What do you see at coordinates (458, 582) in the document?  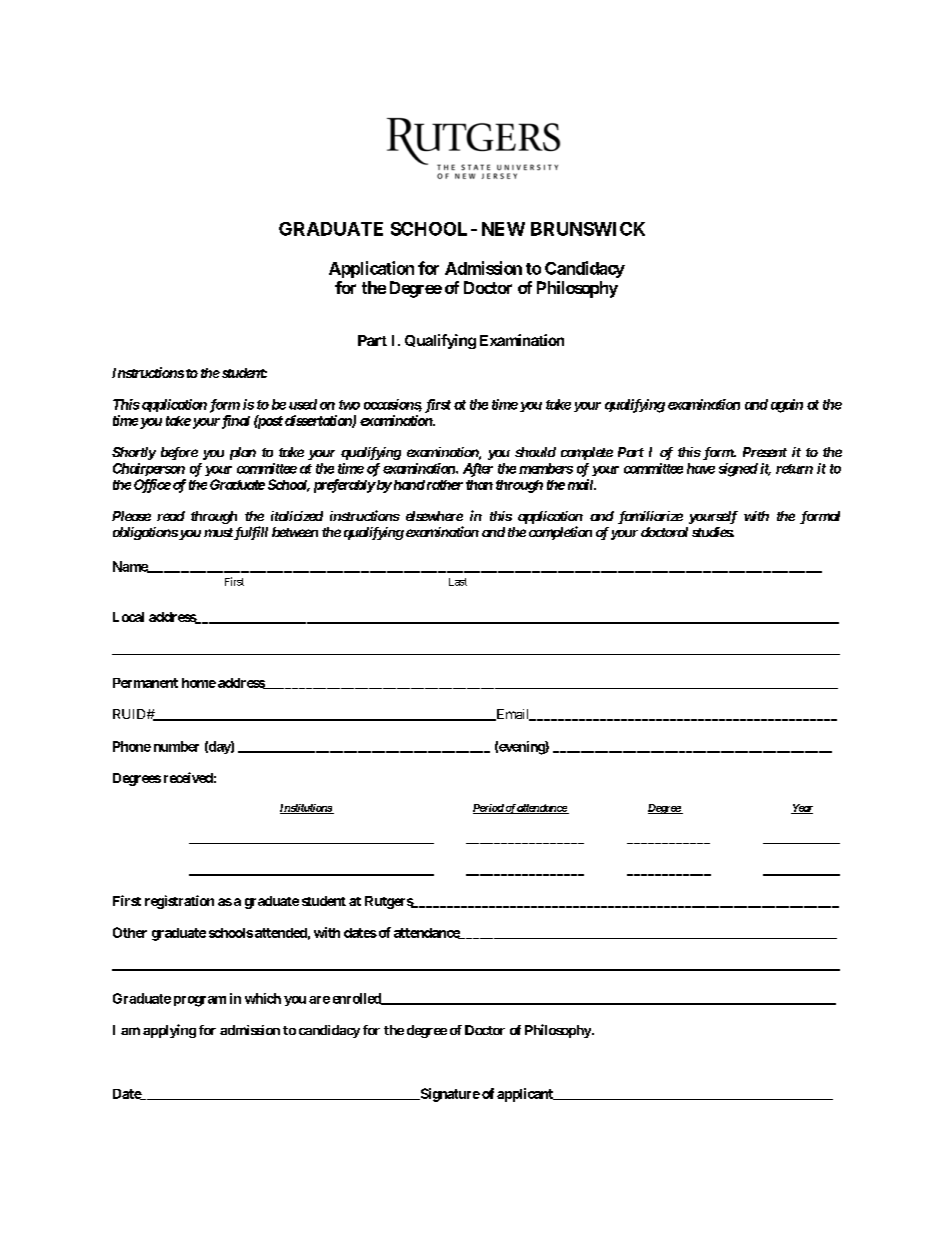 I see `Last` at bounding box center [458, 582].
